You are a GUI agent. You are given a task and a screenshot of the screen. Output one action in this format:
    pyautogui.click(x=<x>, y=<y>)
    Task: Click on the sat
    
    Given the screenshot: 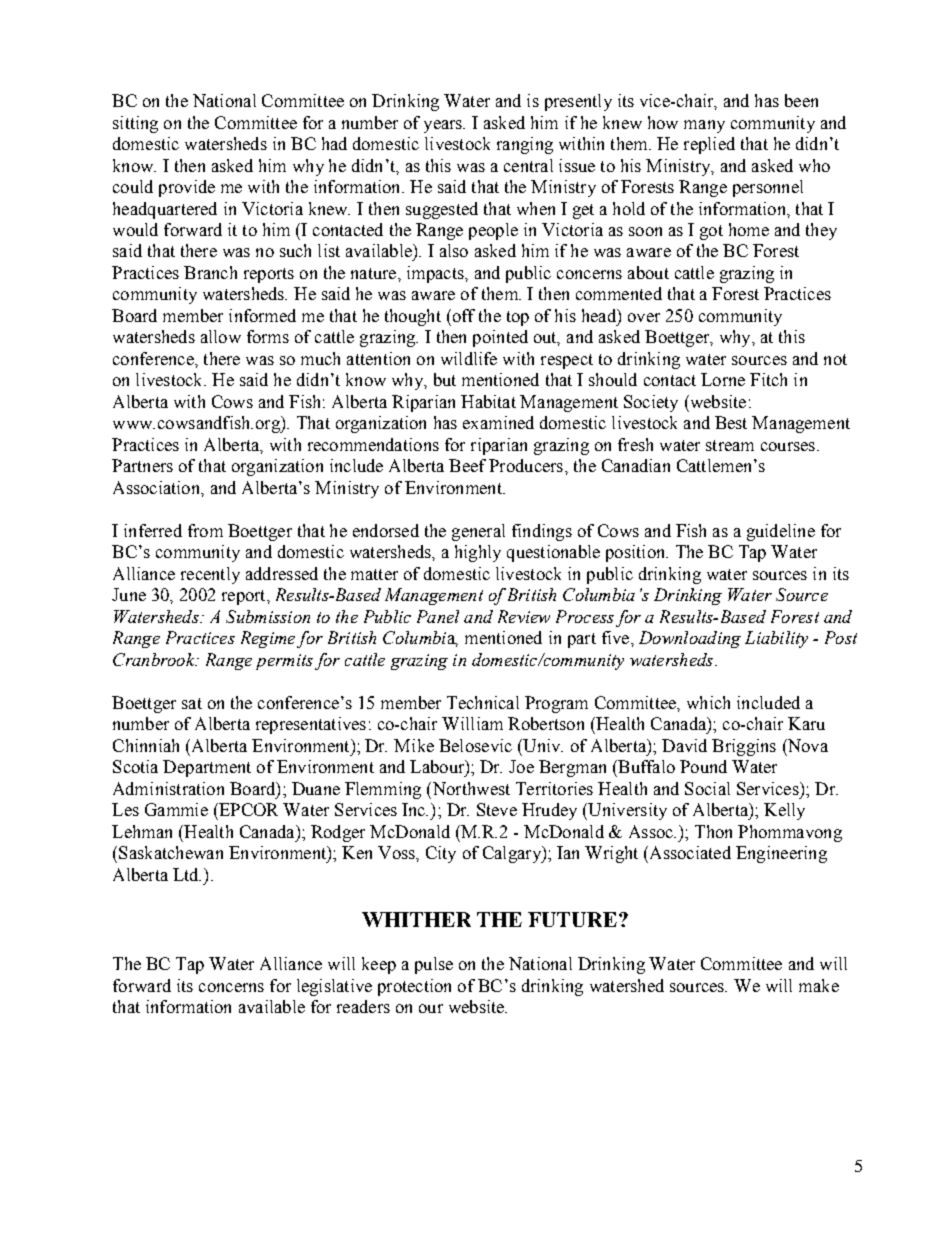 What is the action you would take?
    pyautogui.click(x=192, y=703)
